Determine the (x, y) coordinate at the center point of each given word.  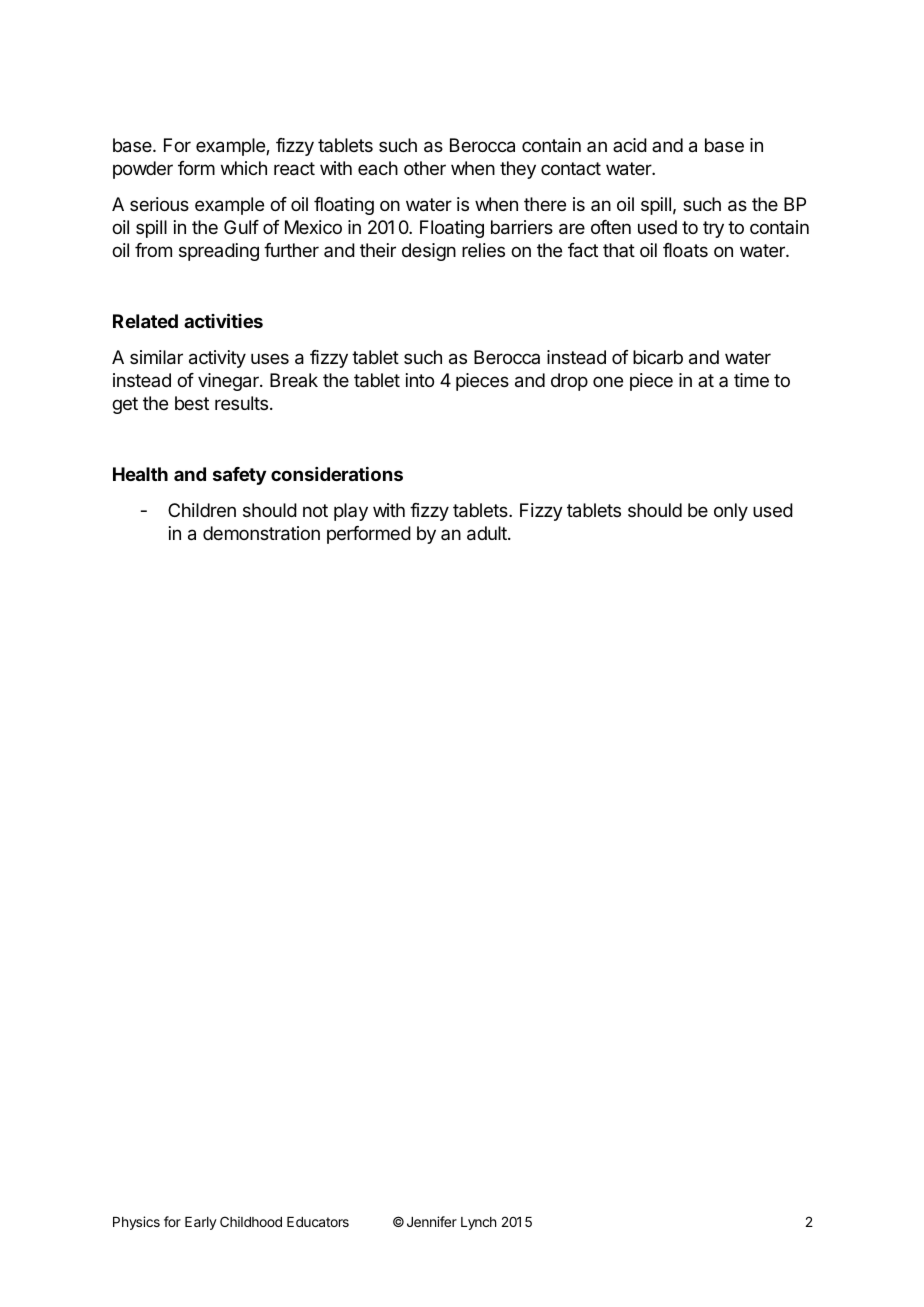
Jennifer (432, 1221)
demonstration (261, 533)
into (420, 380)
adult (488, 533)
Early (201, 1223)
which (244, 168)
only (731, 512)
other (425, 168)
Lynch (478, 1223)
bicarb (658, 357)
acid (630, 145)
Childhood (251, 1221)
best (192, 403)
